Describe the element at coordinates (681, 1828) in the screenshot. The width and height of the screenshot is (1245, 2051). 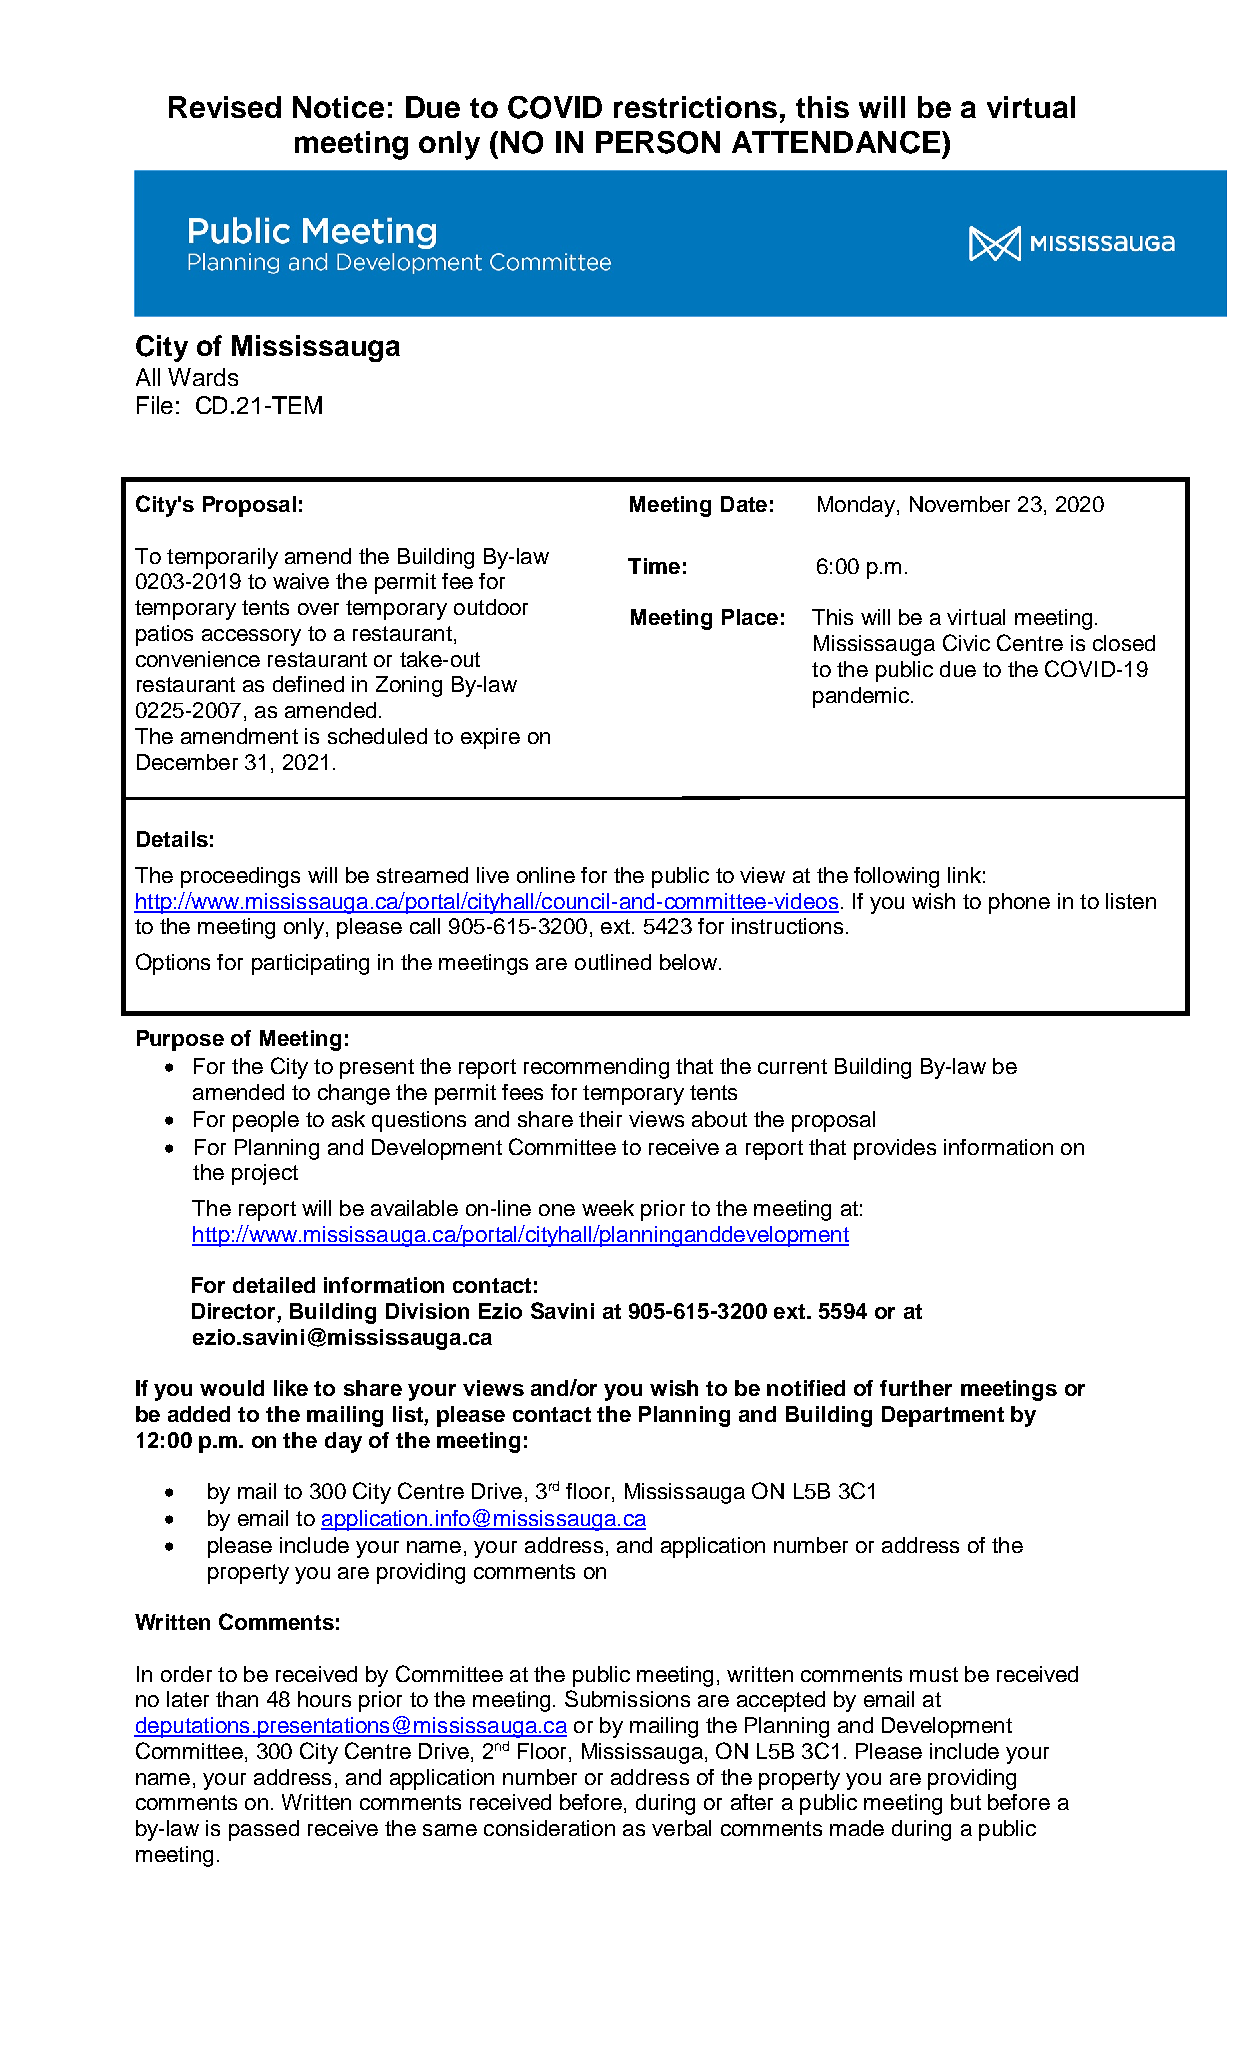
I see `verbal` at that location.
